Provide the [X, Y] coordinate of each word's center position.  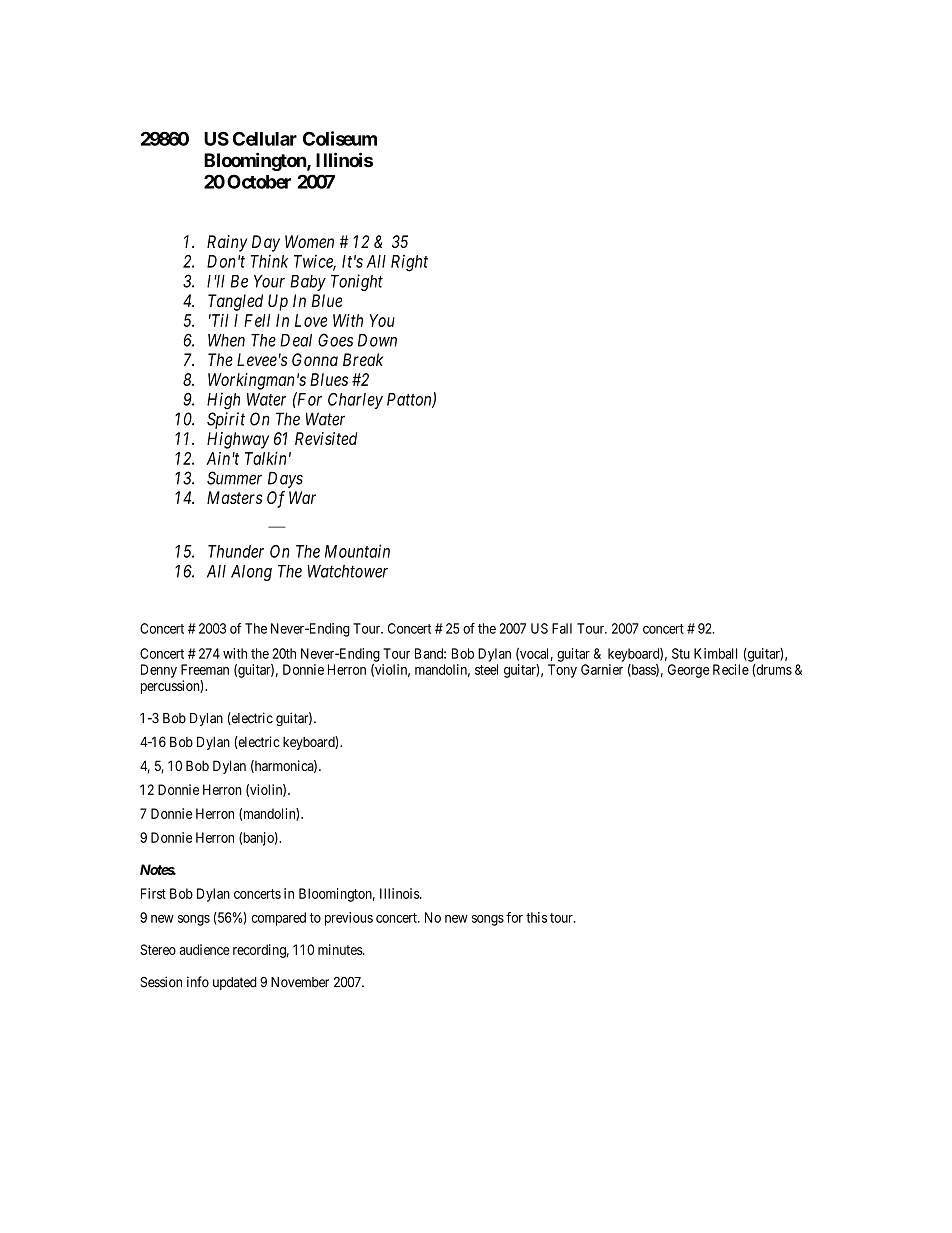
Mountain [357, 551]
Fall [562, 628]
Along [251, 573]
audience [204, 949]
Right [409, 263]
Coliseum [340, 138]
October [259, 181]
